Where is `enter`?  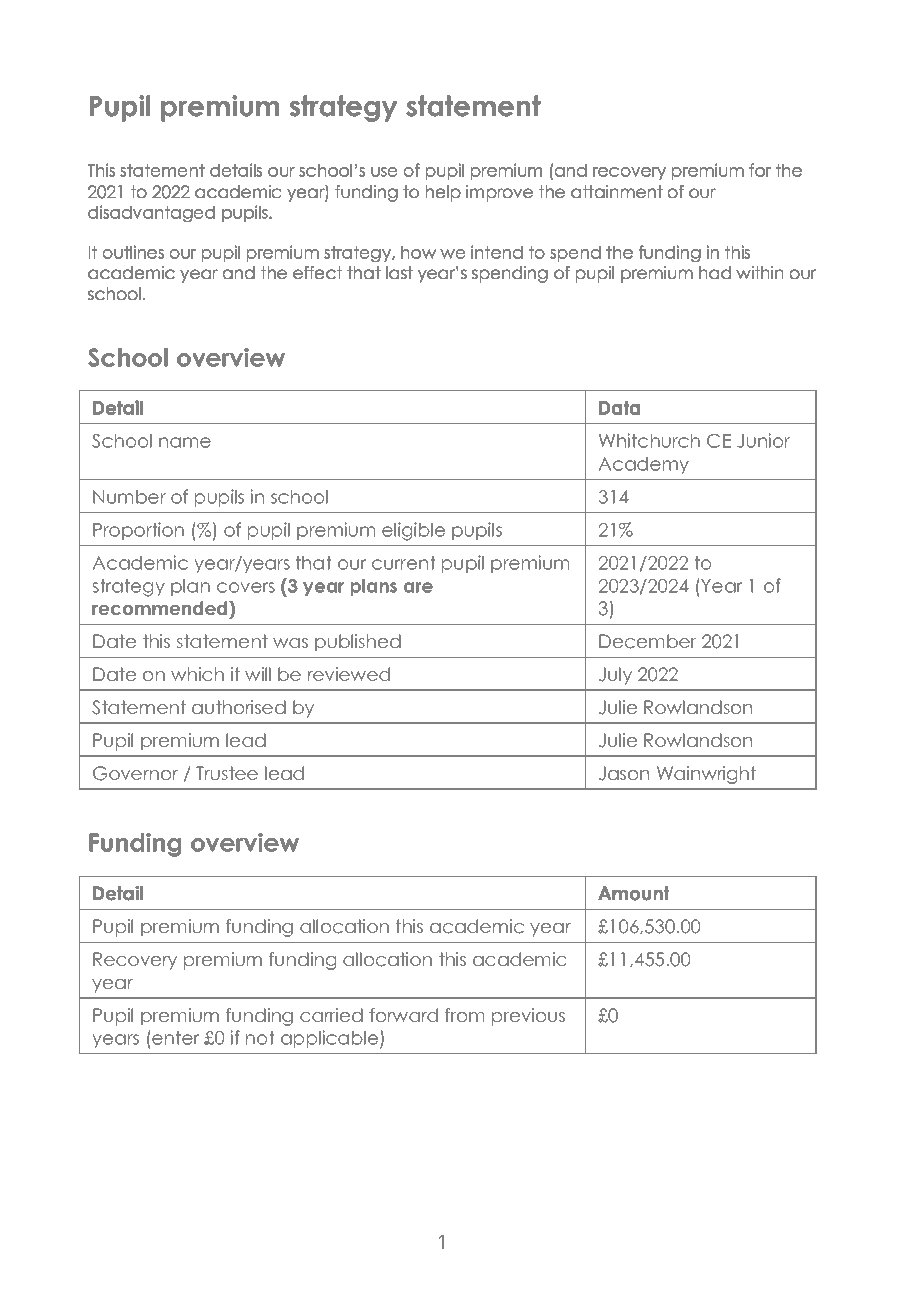
enter is located at coordinates (175, 1037).
